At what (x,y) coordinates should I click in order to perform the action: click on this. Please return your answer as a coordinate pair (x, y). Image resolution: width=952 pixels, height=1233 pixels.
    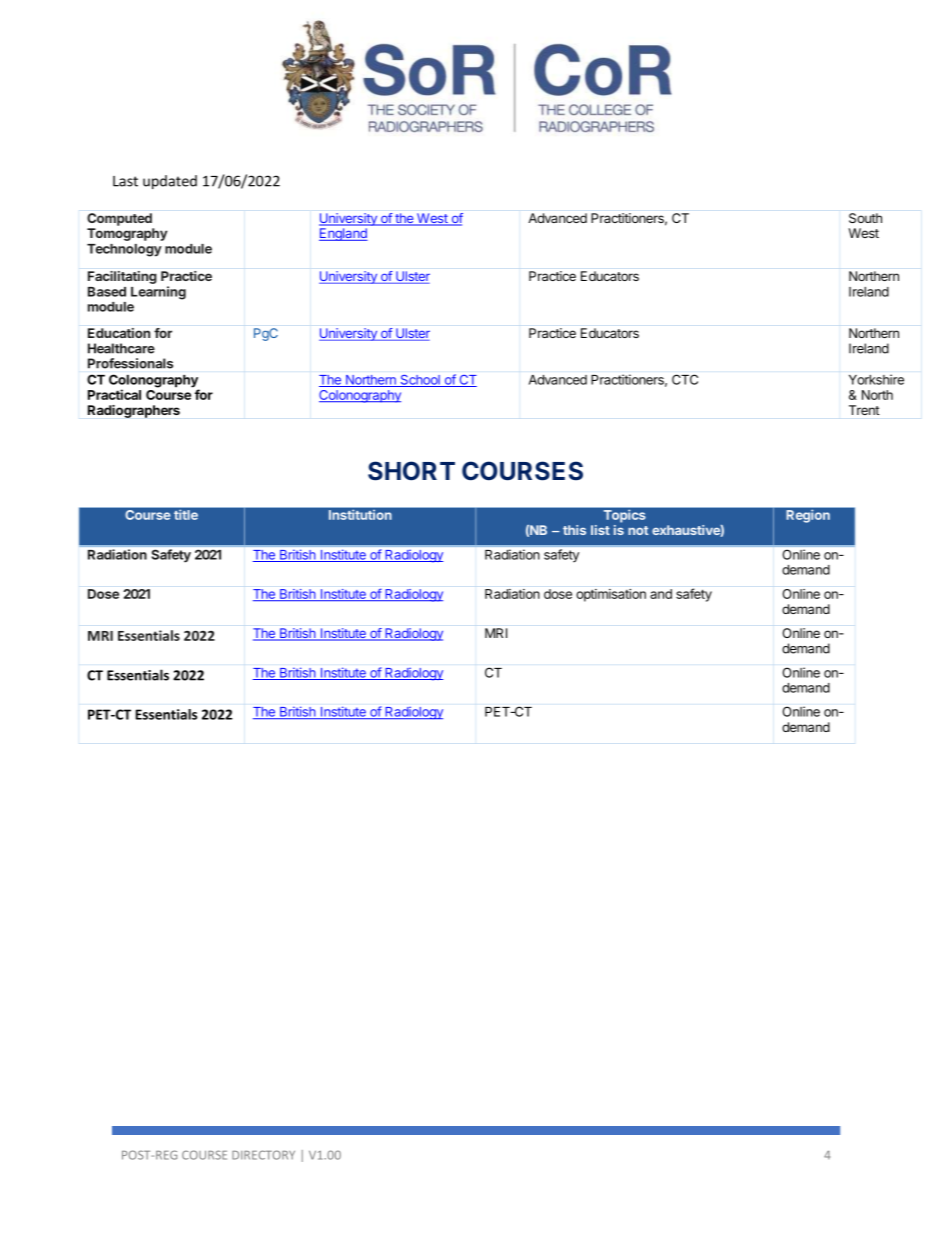
    Looking at the image, I should click on (574, 530).
